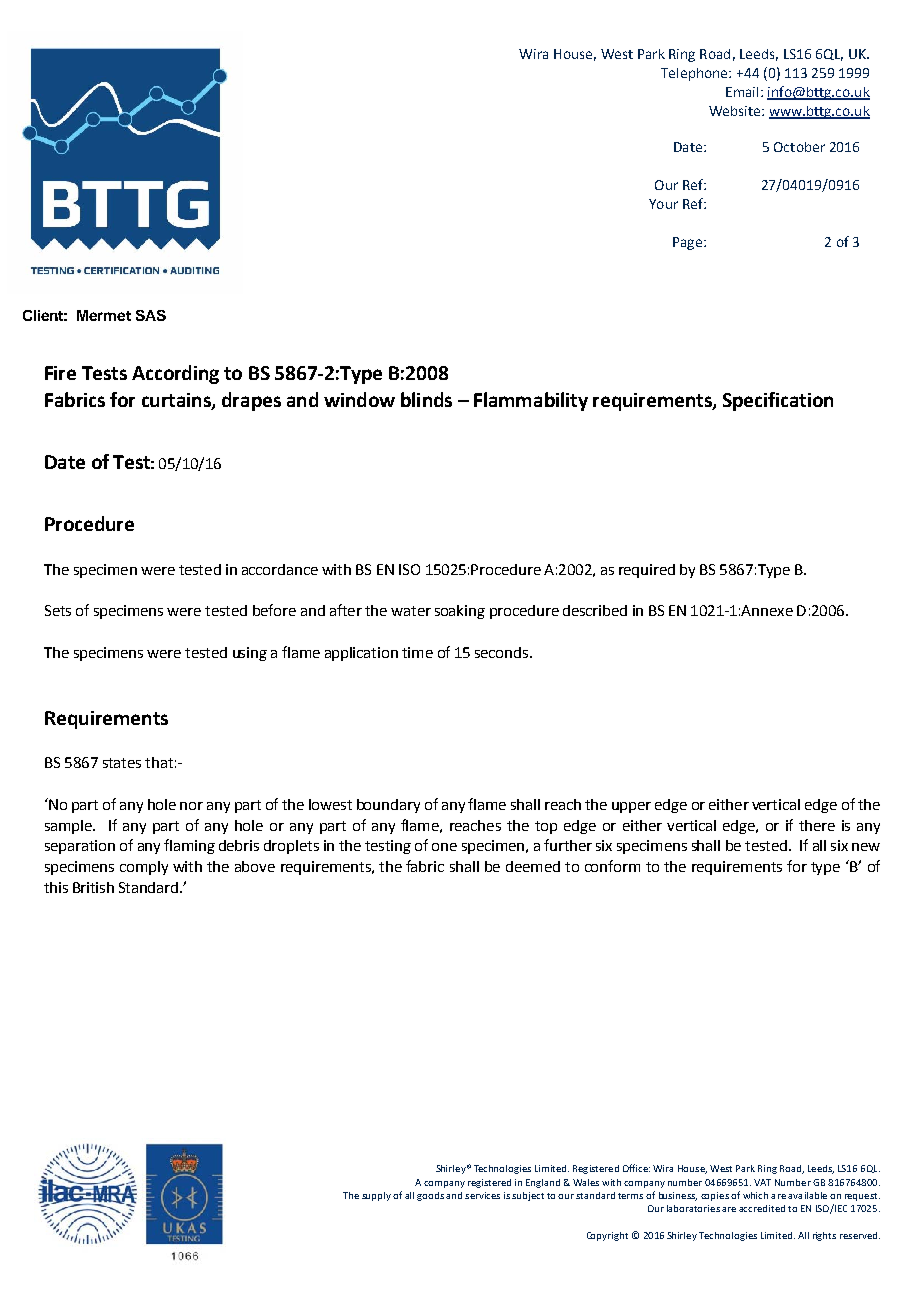  I want to click on Telephone, so click(695, 74).
